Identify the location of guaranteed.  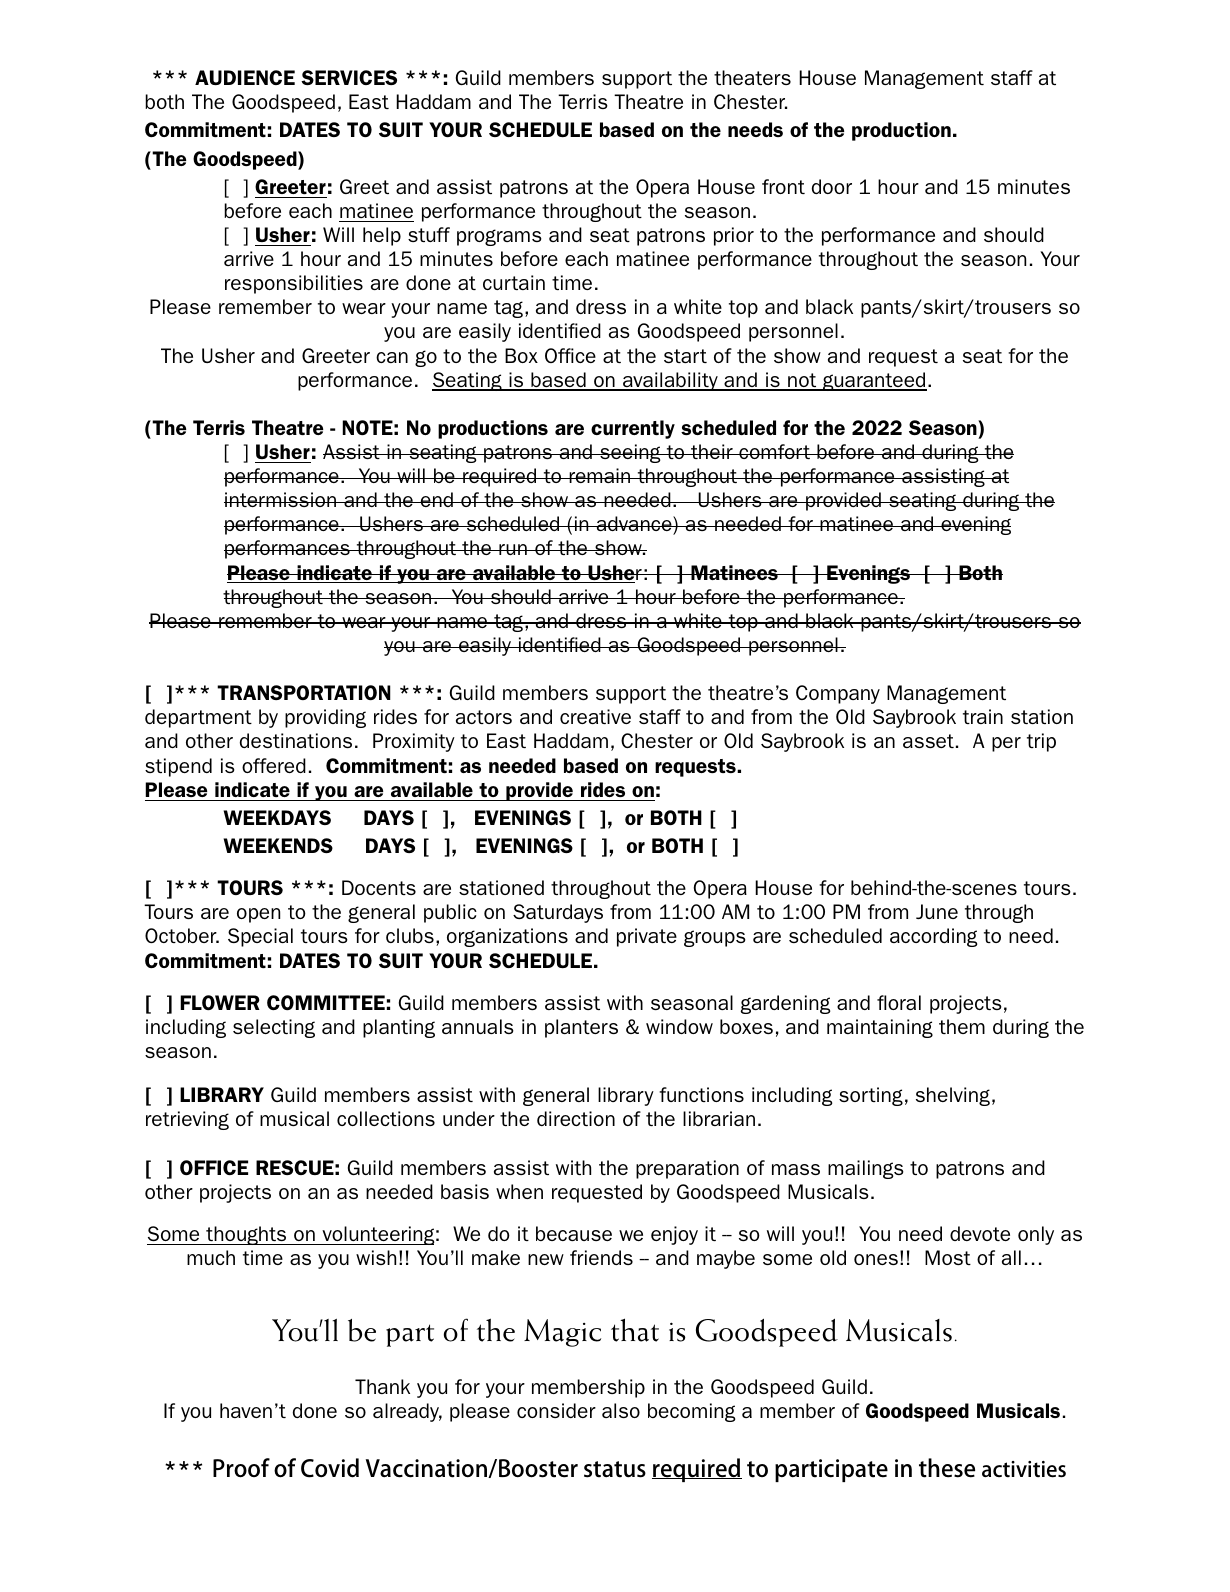
(874, 381).
